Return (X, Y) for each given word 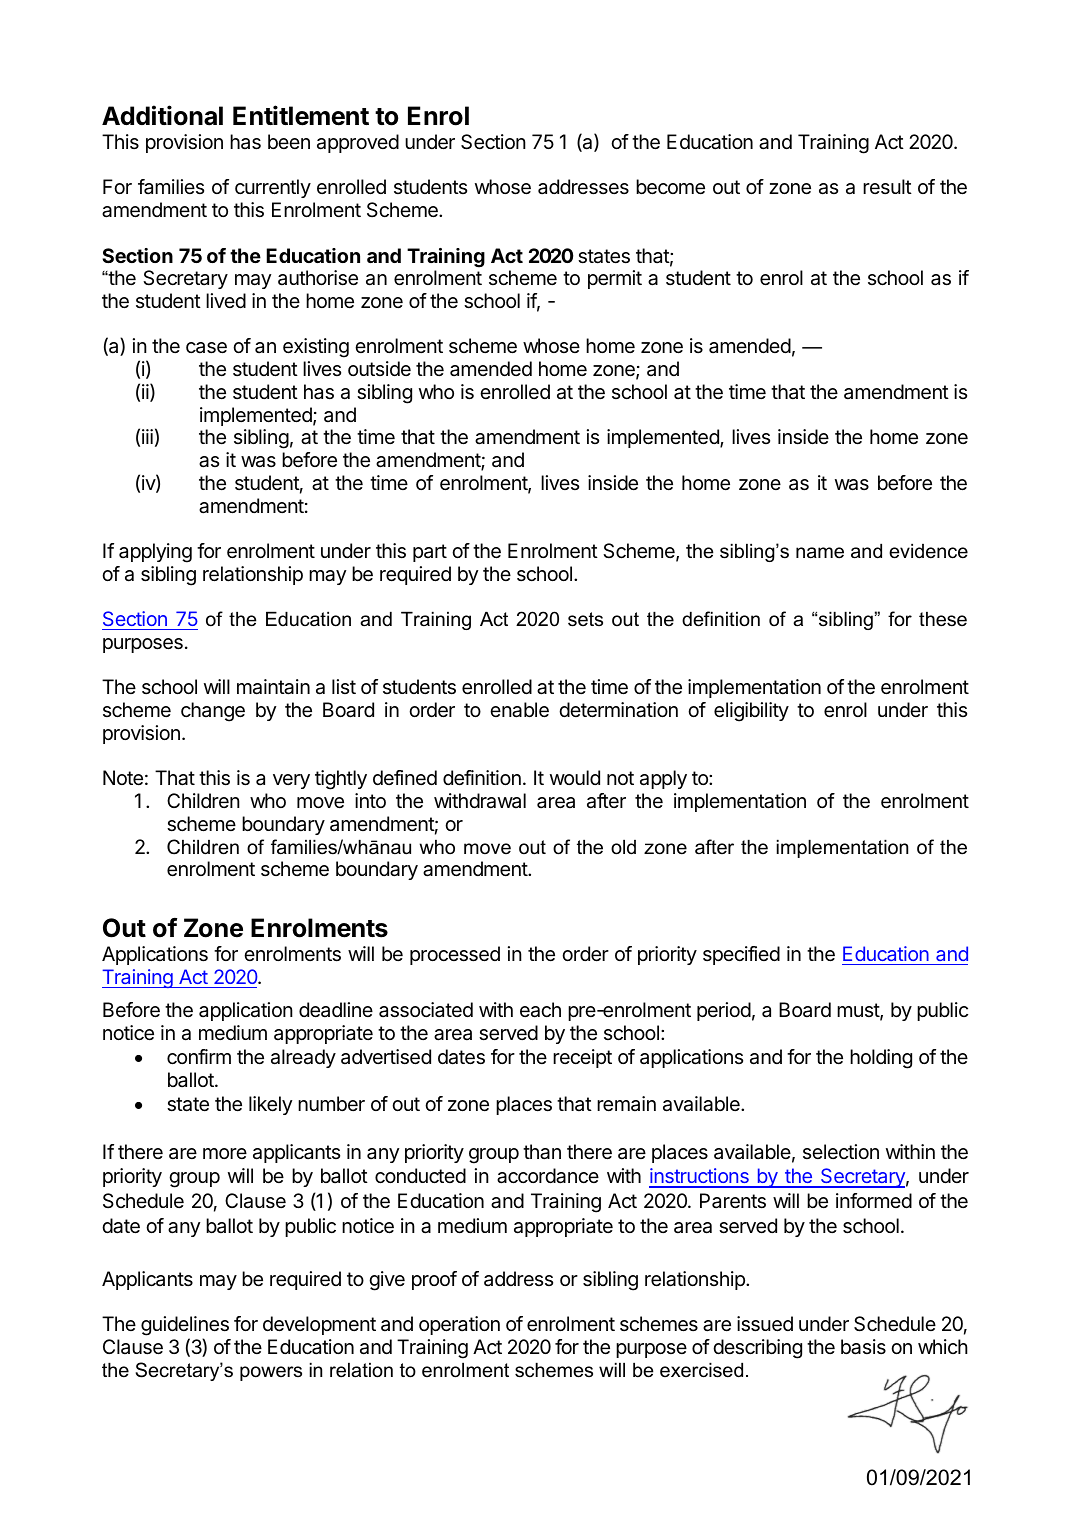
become (670, 187)
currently (273, 188)
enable (519, 710)
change (213, 712)
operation (459, 1325)
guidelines (185, 1326)
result (887, 186)
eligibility (751, 712)
